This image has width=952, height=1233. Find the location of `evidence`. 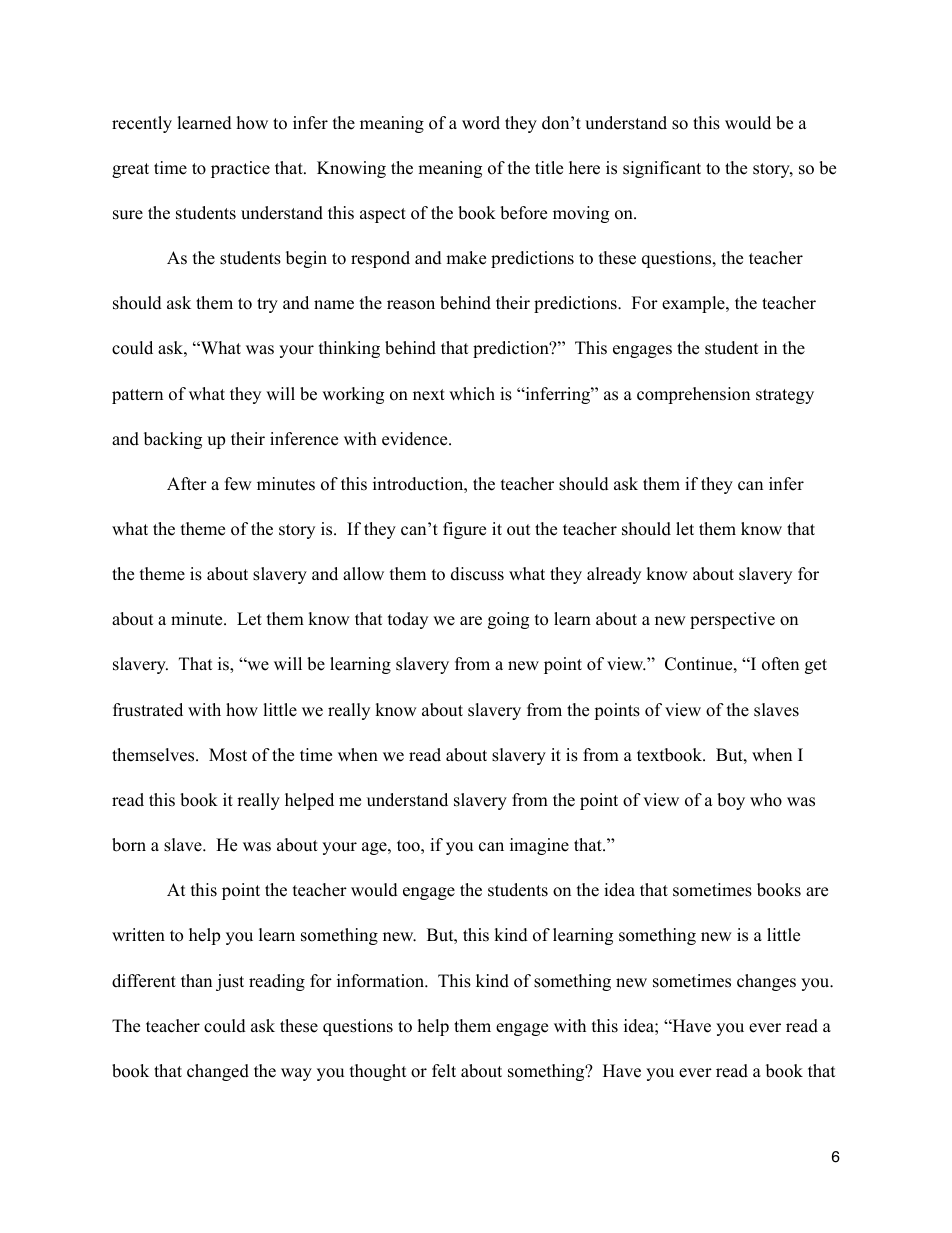

evidence is located at coordinates (416, 439).
